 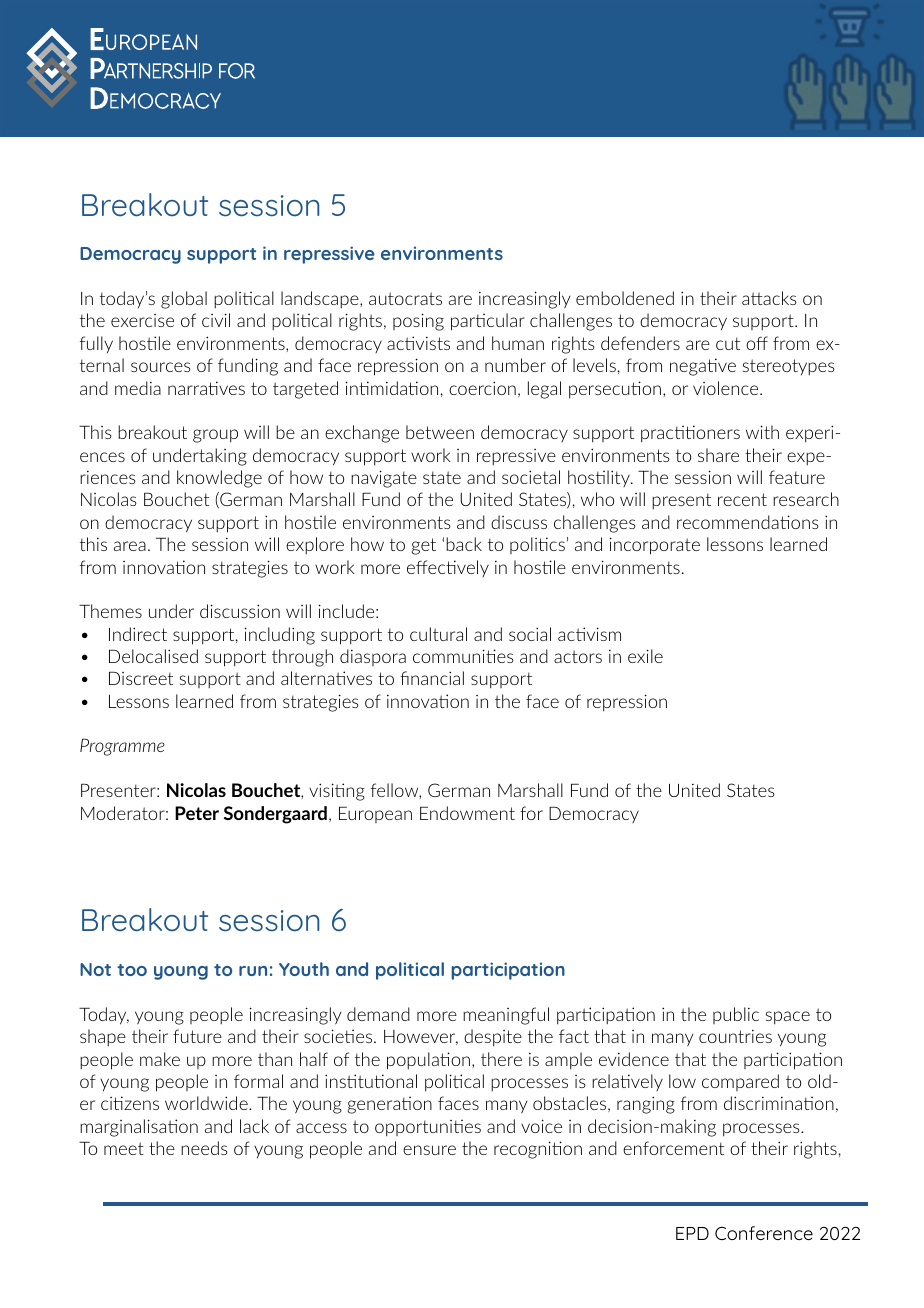 What do you see at coordinates (506, 1016) in the page?
I see `meaningful` at bounding box center [506, 1016].
